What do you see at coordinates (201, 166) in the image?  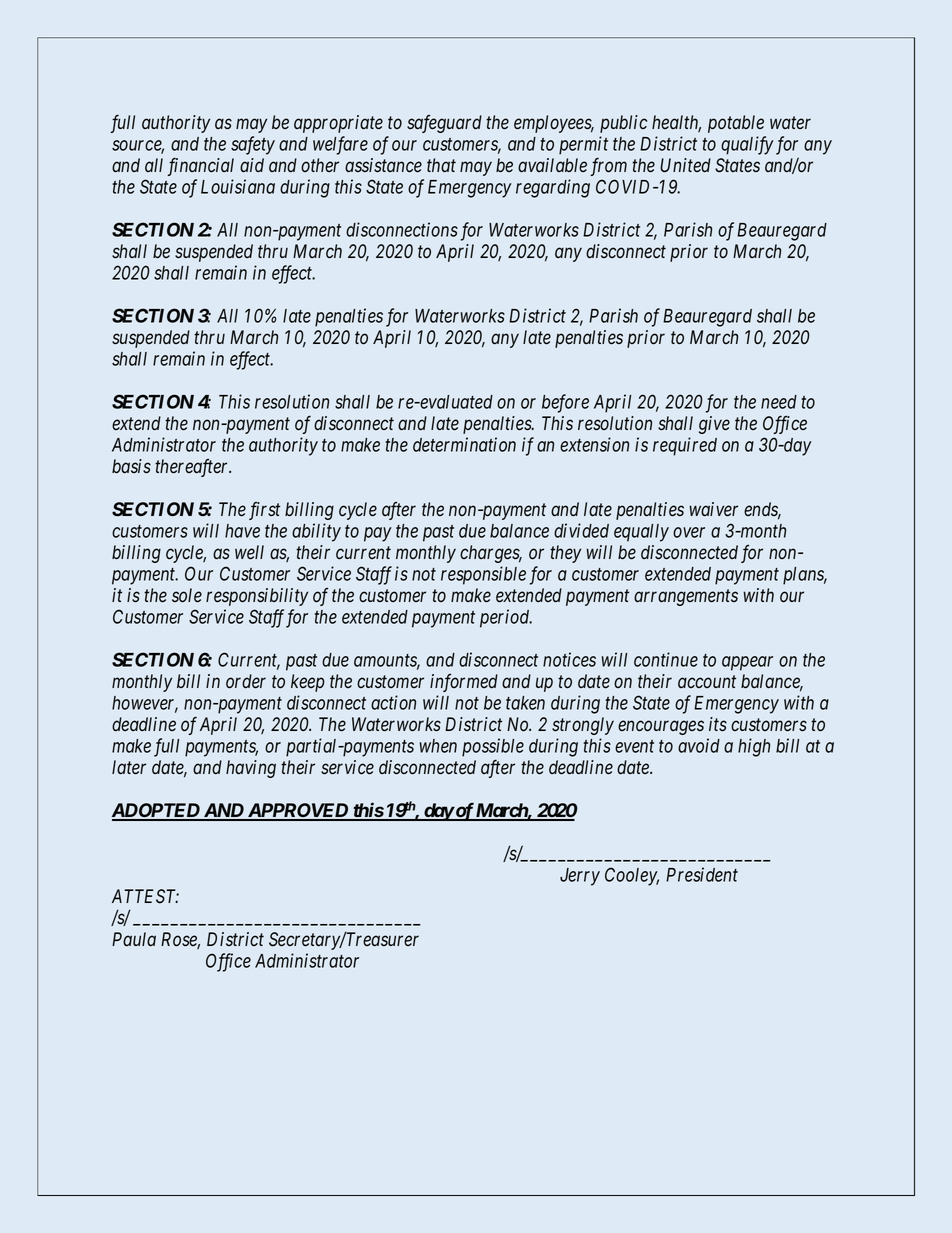 I see `financial` at bounding box center [201, 166].
